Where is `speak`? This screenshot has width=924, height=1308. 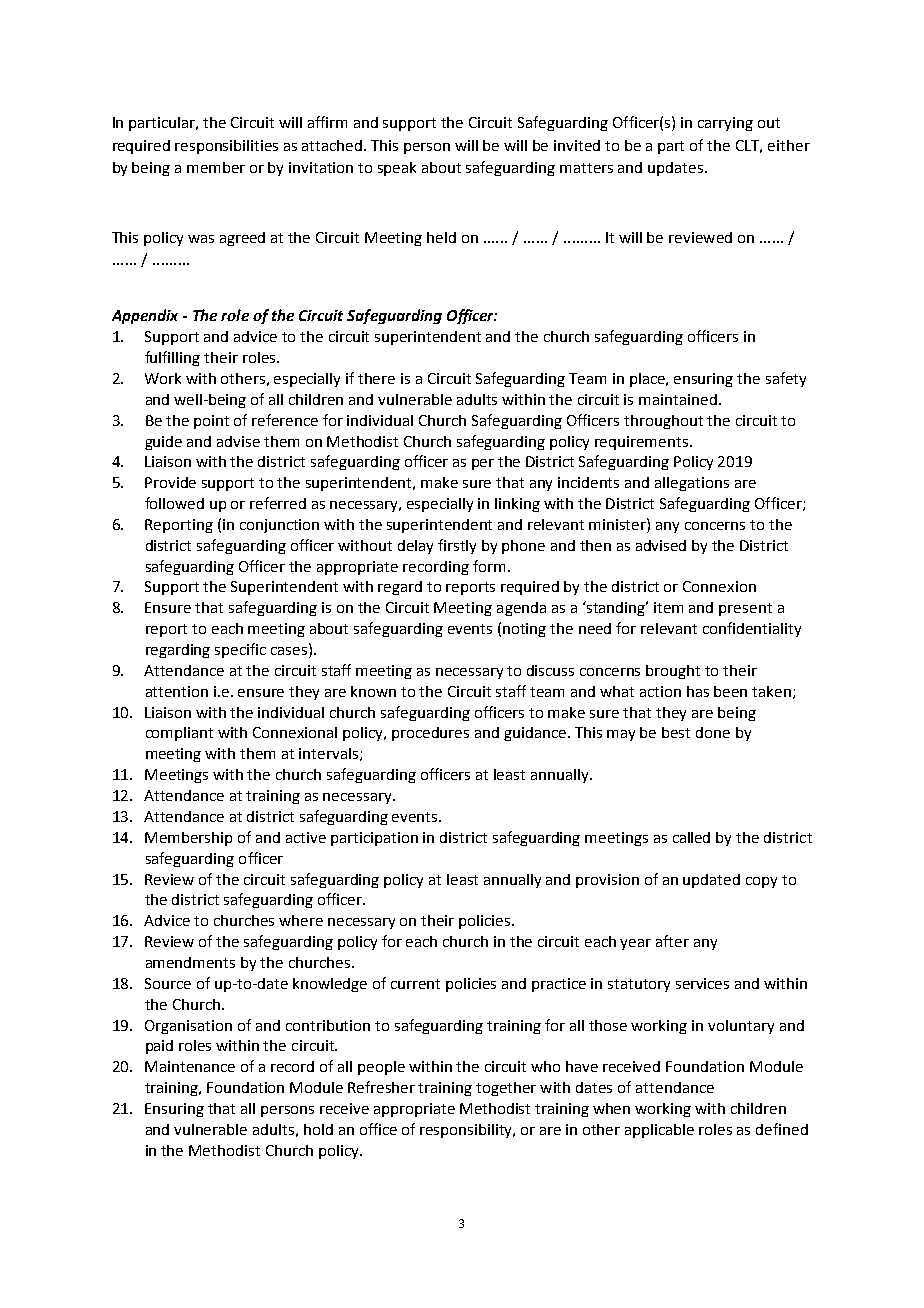
speak is located at coordinates (397, 169).
